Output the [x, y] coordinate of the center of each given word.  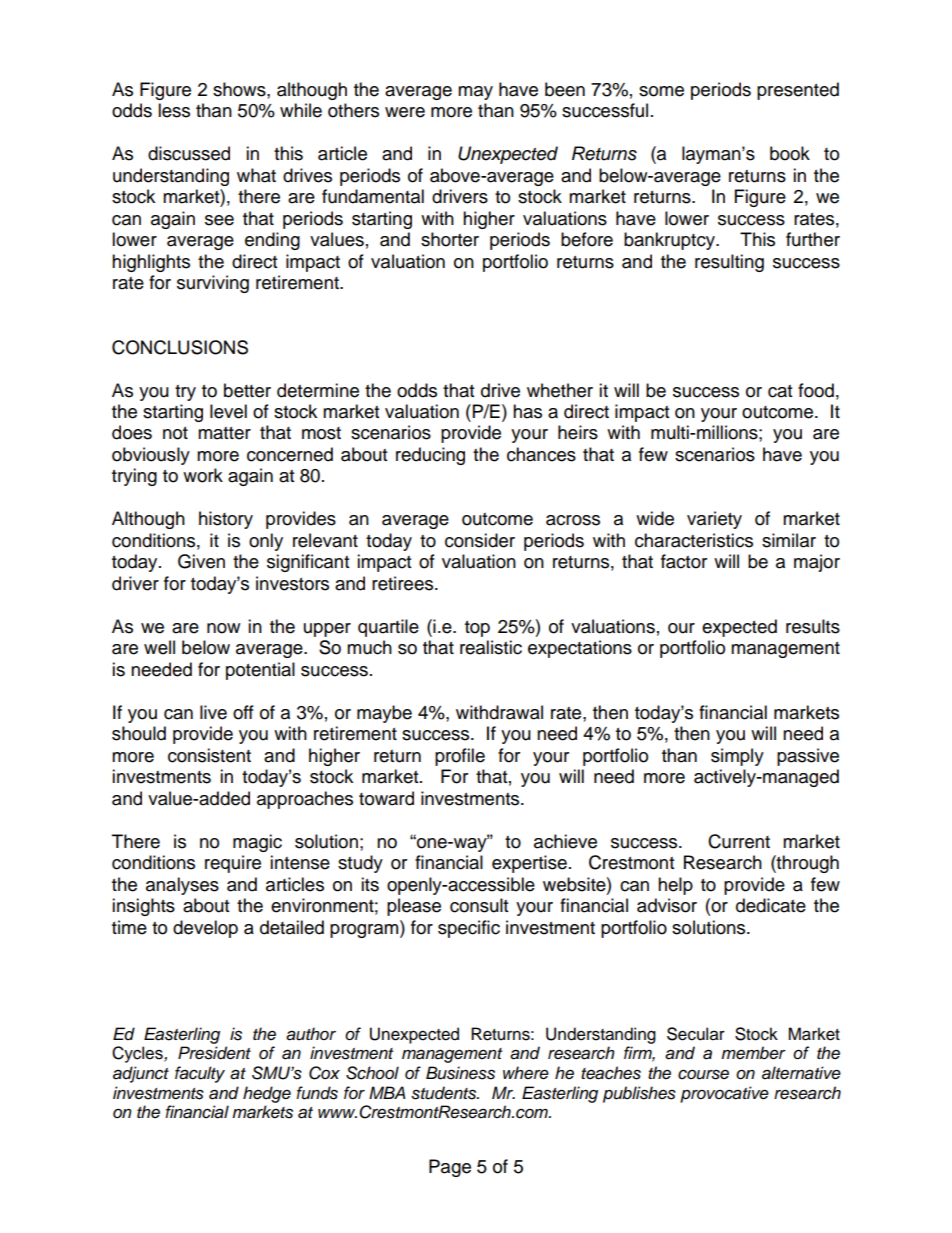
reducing [430, 456]
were [405, 112]
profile [460, 757]
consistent [209, 755]
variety [714, 520]
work [203, 475]
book [790, 153]
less [174, 110]
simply [737, 757]
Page [450, 1168]
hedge [267, 1094]
